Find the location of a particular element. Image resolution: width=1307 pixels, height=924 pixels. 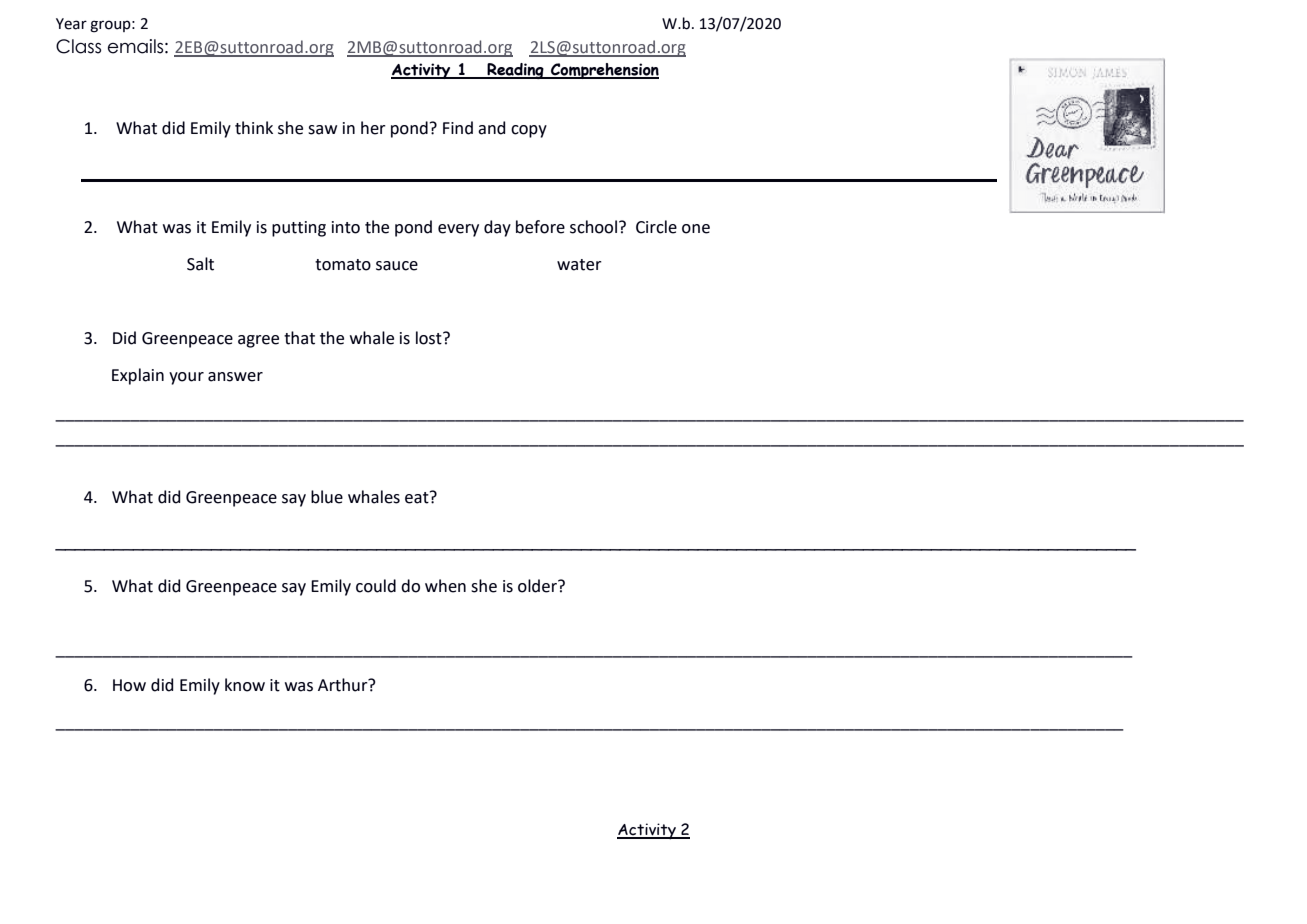

Class is located at coordinates (78, 46).
